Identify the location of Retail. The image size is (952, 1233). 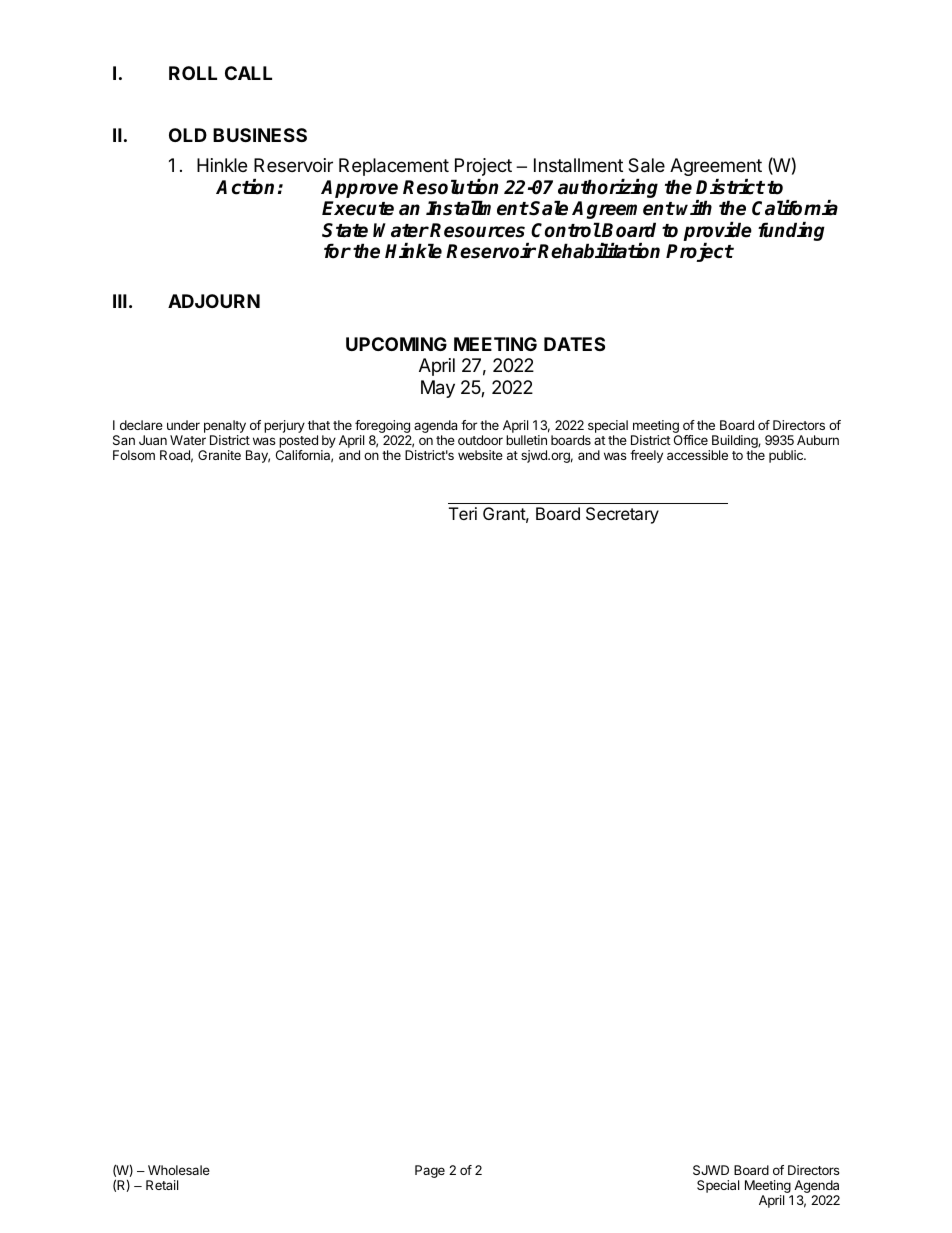
(162, 1185).
